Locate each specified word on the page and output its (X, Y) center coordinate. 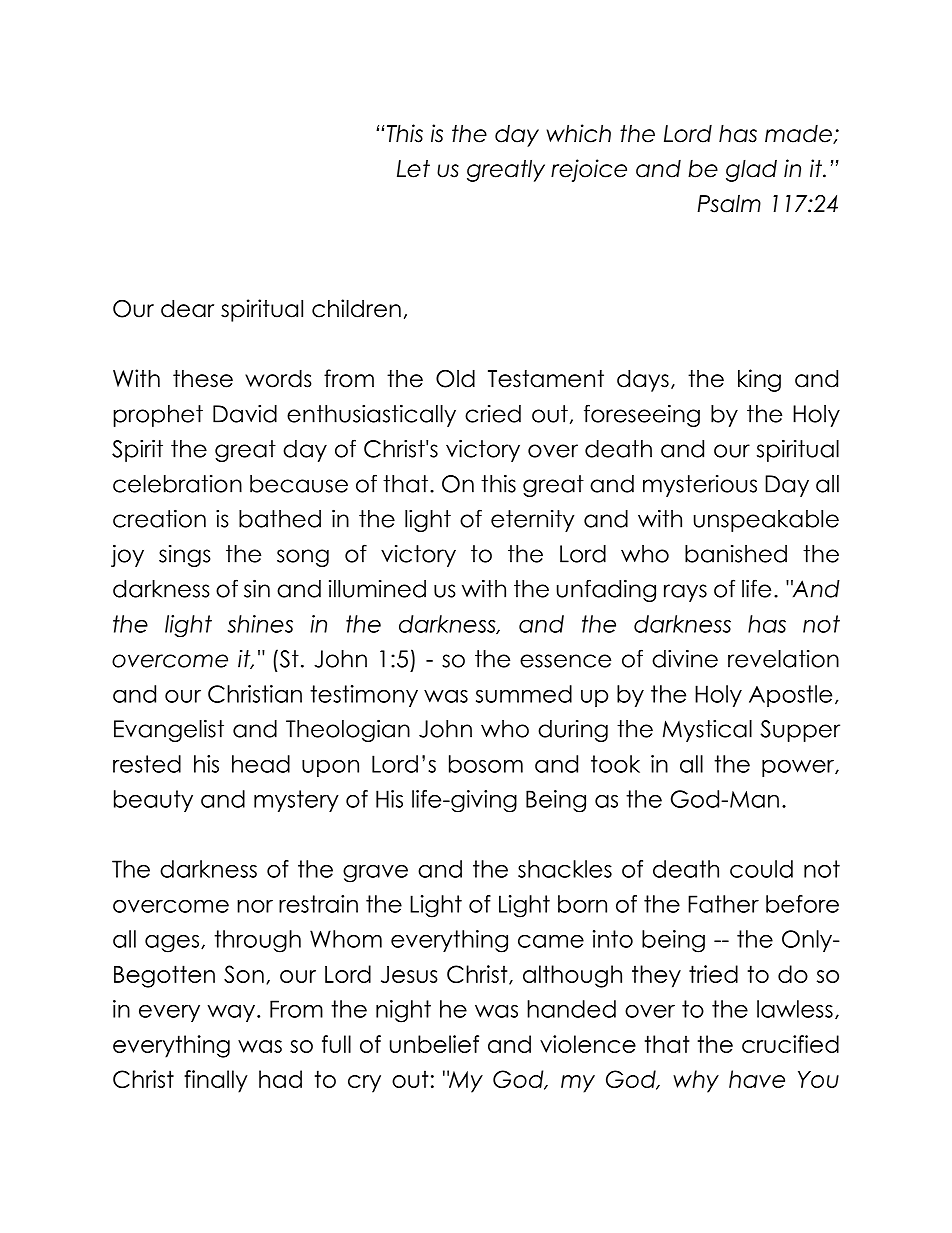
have (757, 1079)
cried (493, 414)
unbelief (434, 1044)
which (578, 133)
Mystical (707, 731)
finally (216, 1081)
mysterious (700, 486)
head (261, 764)
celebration (177, 484)
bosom (486, 764)
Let (413, 169)
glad (751, 170)
